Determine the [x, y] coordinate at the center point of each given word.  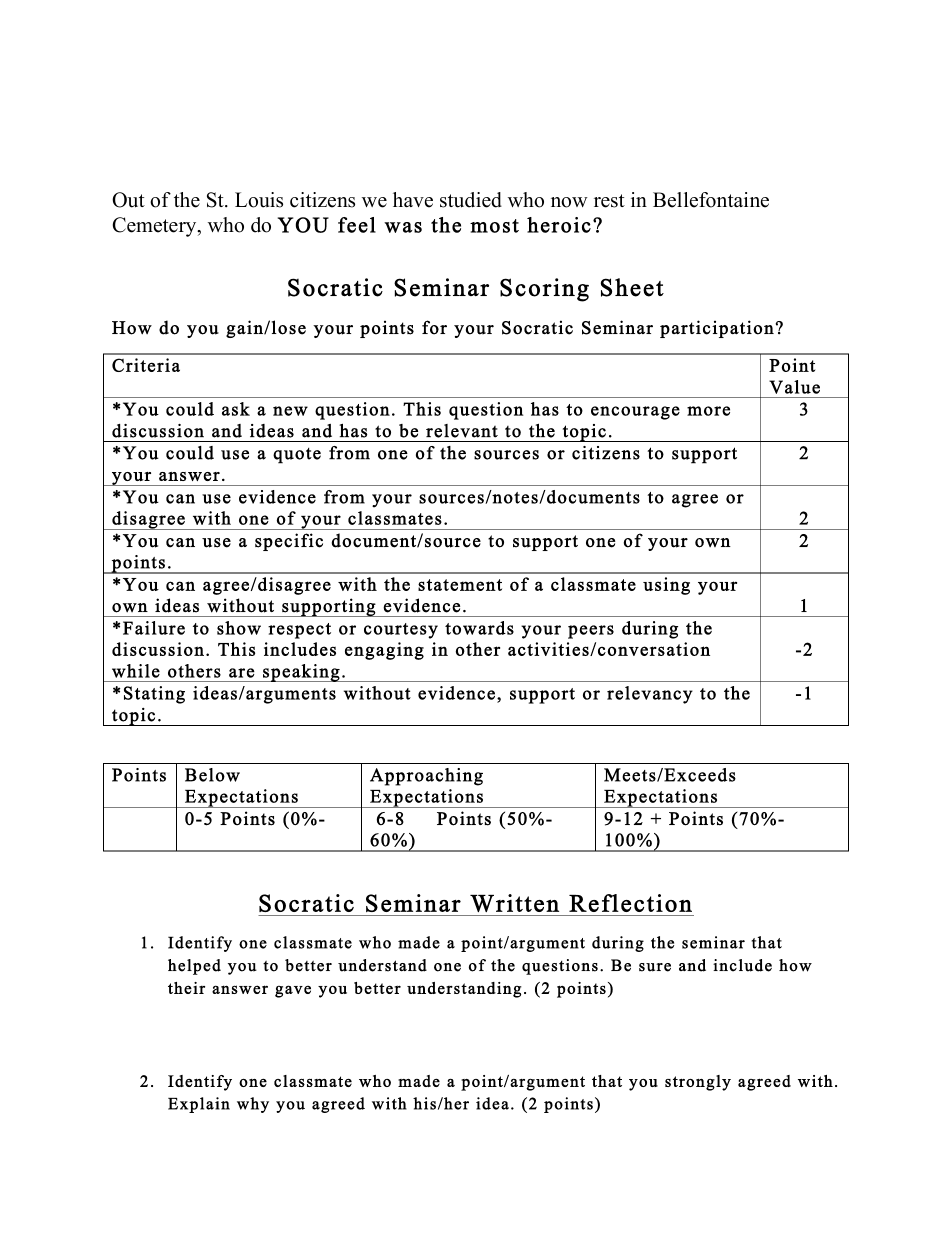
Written [514, 903]
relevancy [650, 695]
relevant [462, 431]
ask [236, 409]
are [242, 673]
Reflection [630, 903]
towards [479, 628]
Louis [259, 200]
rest [609, 201]
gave [293, 991]
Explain [199, 1105]
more [708, 411]
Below [212, 775]
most [494, 226]
